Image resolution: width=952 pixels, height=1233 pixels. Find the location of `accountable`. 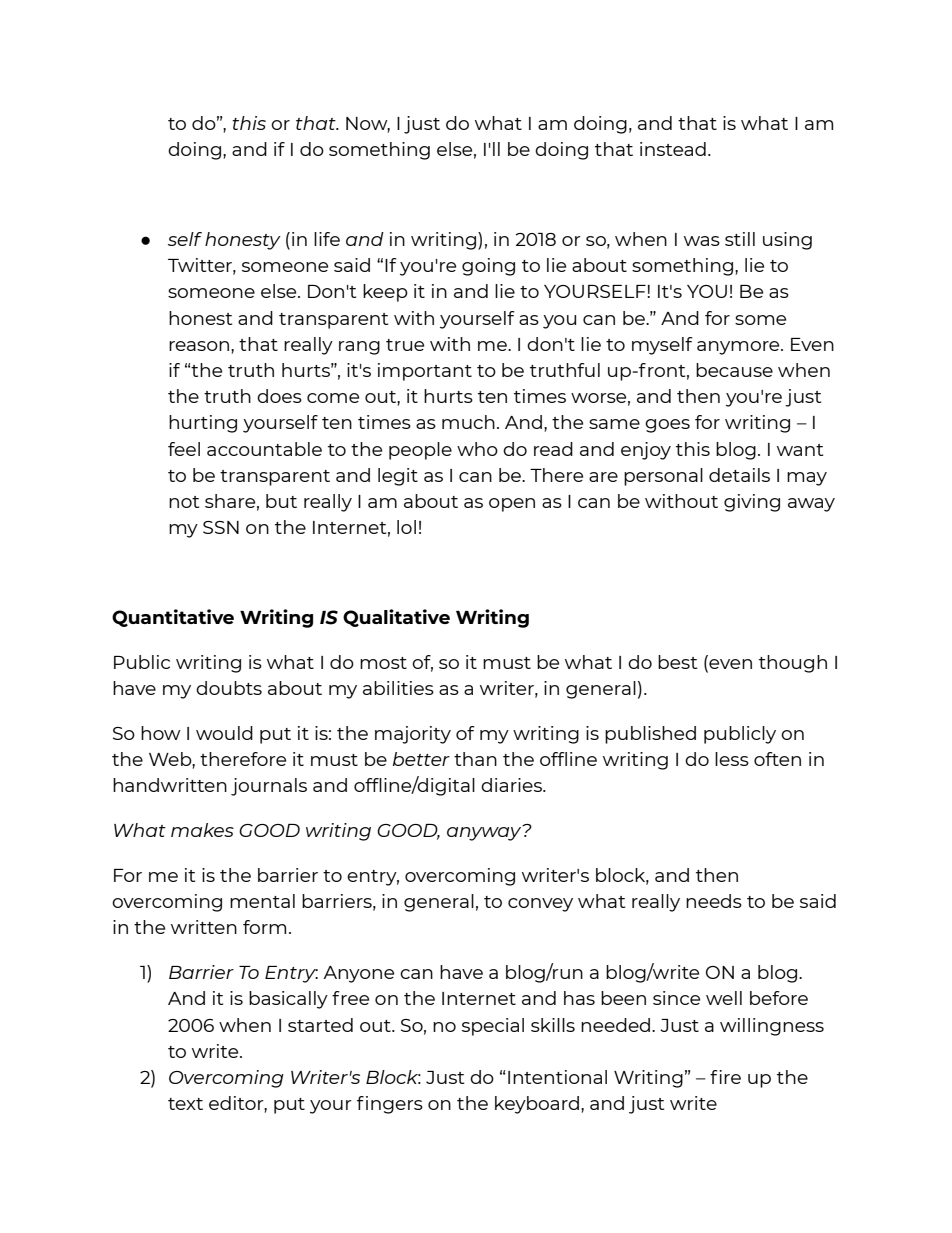

accountable is located at coordinates (264, 449).
